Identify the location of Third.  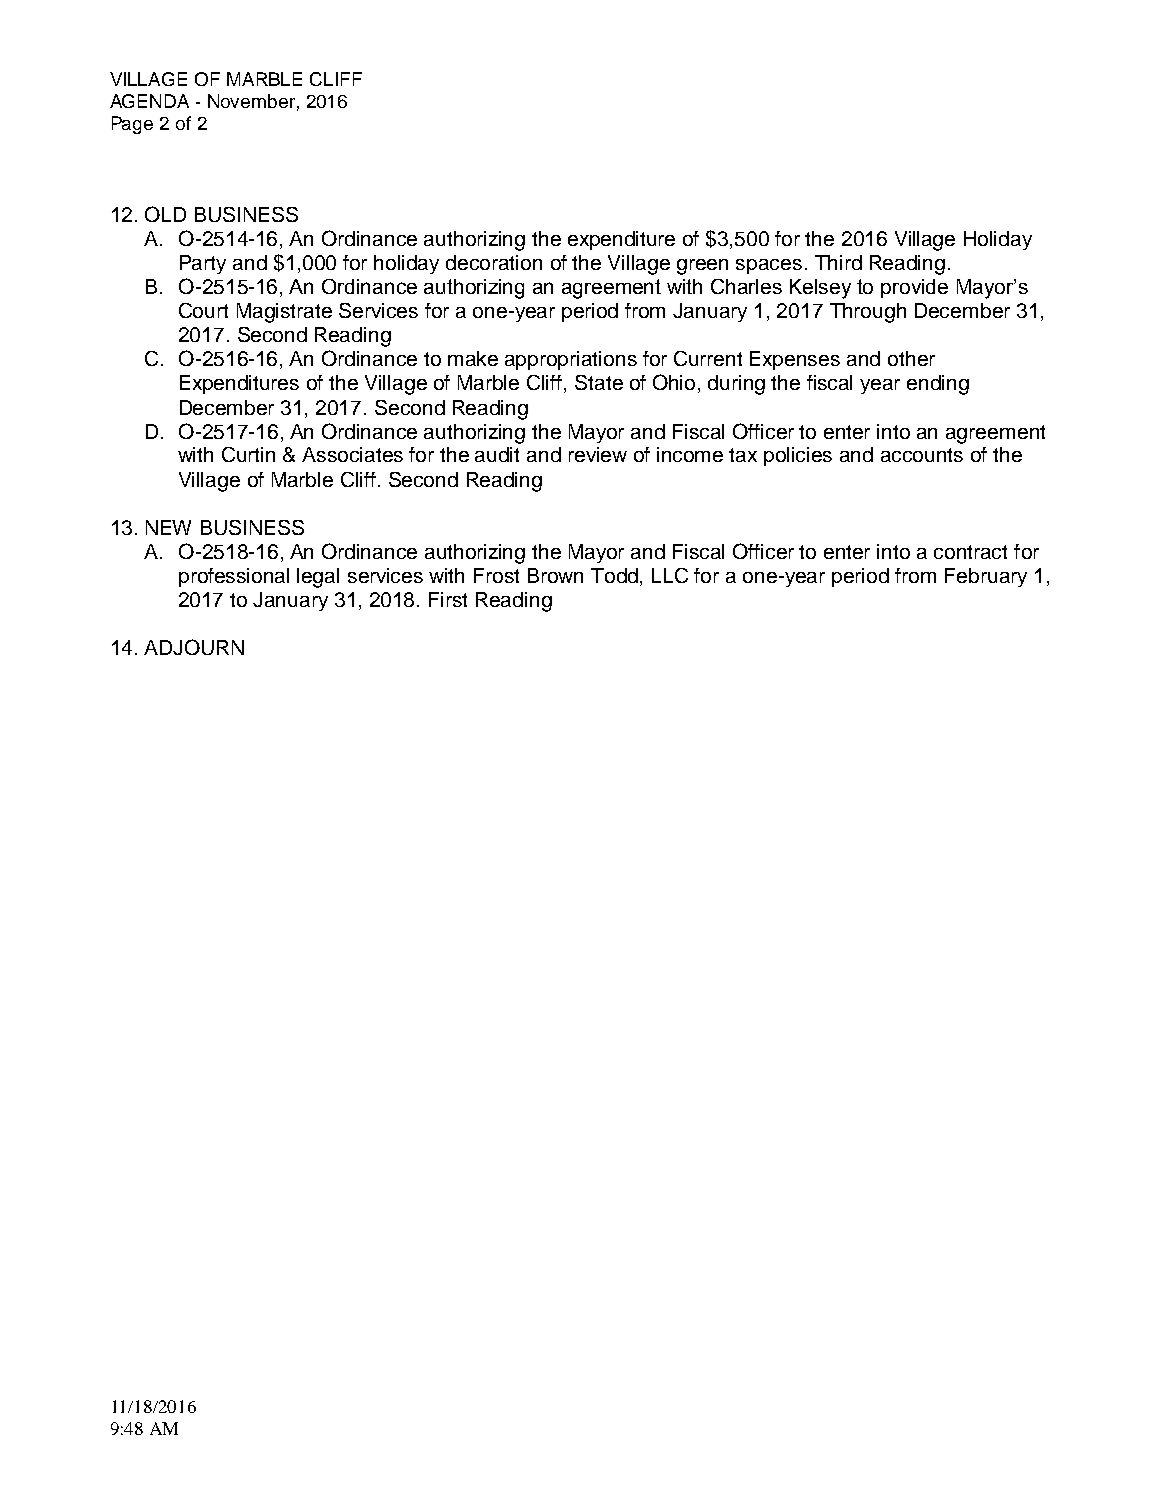
(838, 262).
